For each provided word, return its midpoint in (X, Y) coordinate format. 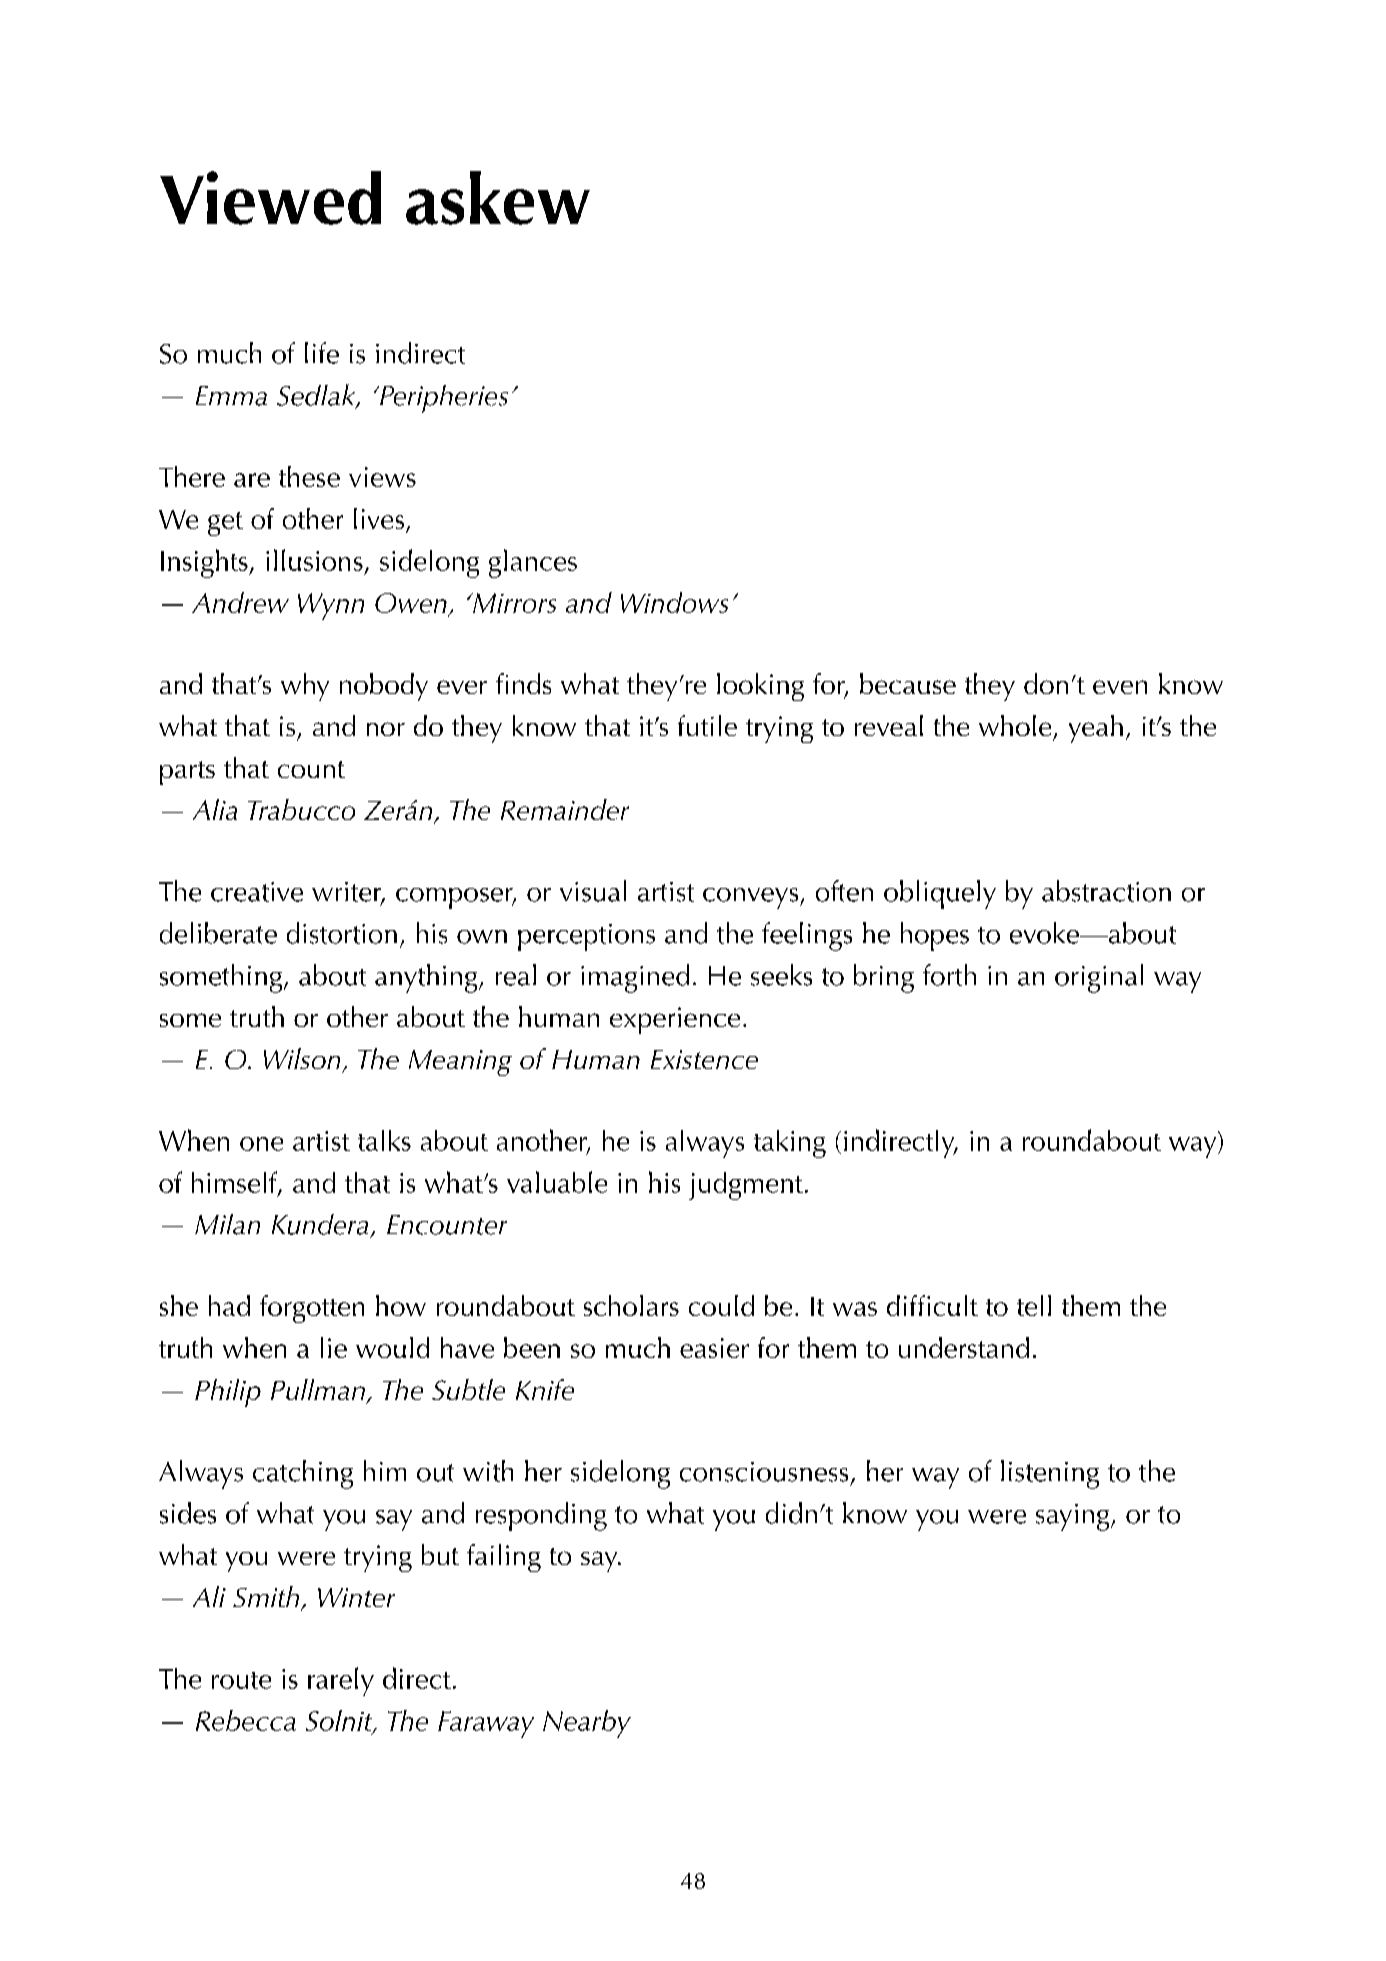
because (908, 683)
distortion (342, 933)
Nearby (587, 1724)
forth (949, 975)
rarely (341, 1681)
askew (498, 198)
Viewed (270, 198)
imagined (635, 978)
